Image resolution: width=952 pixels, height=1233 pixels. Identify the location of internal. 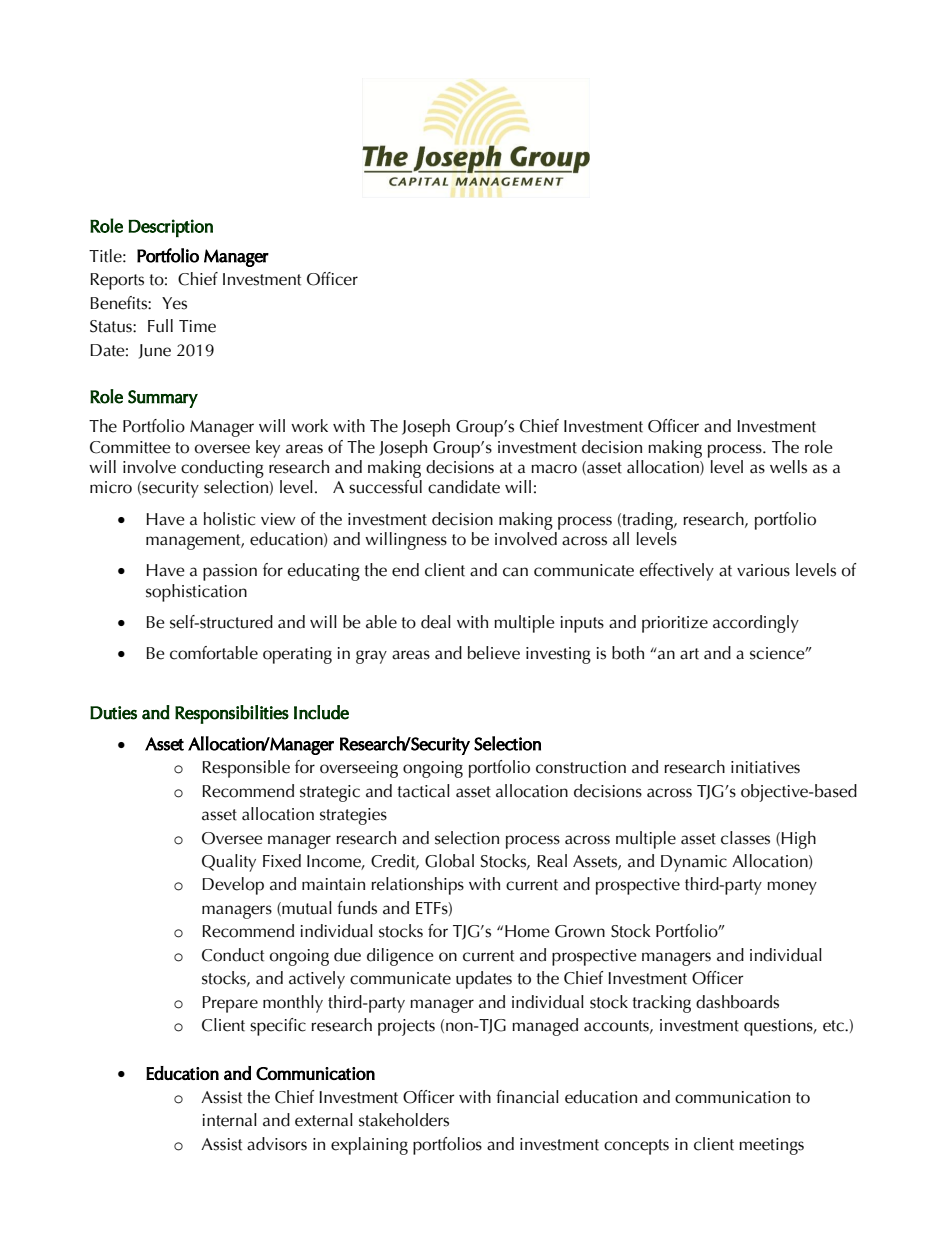
(230, 1120).
